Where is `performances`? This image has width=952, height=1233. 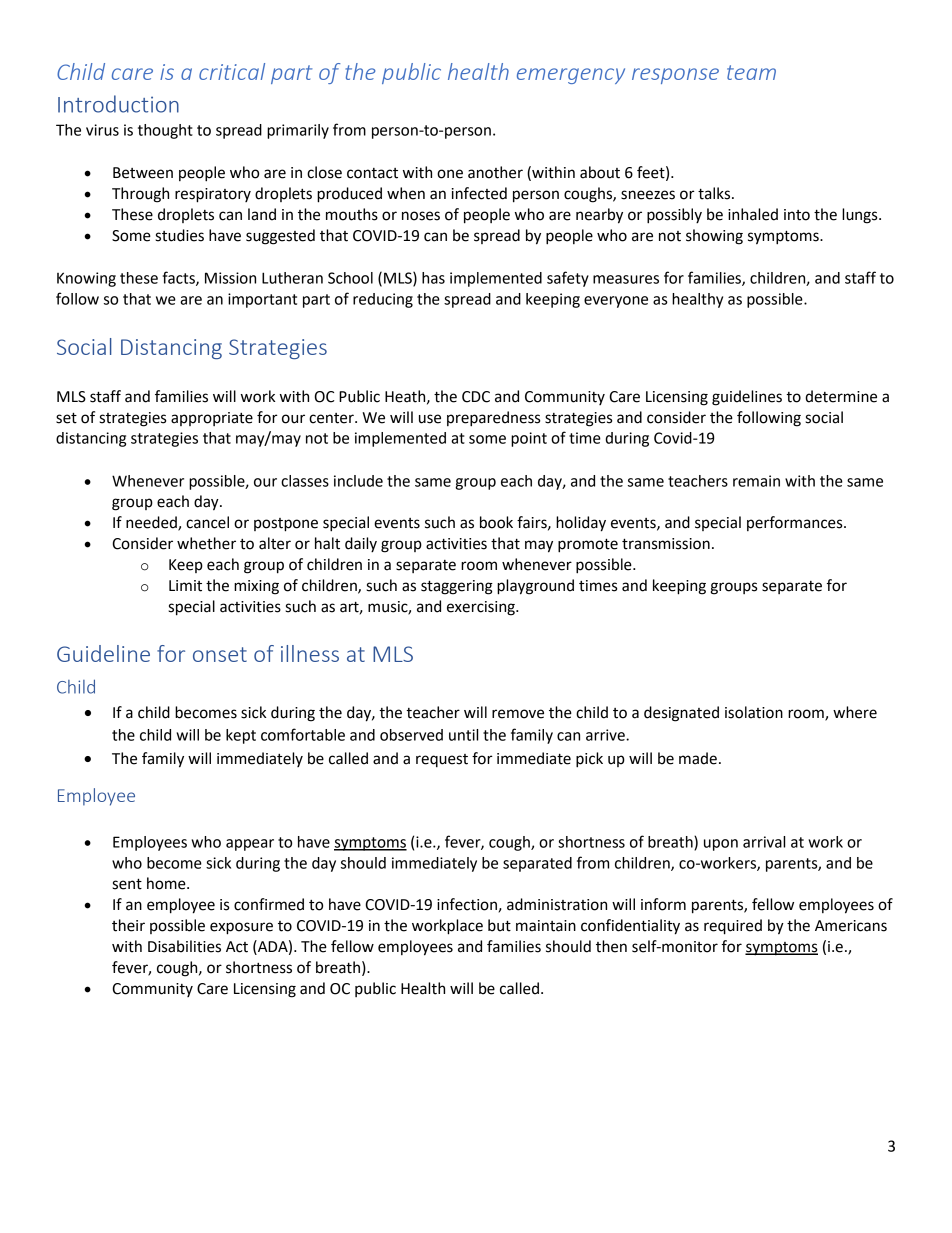
performances is located at coordinates (796, 523).
